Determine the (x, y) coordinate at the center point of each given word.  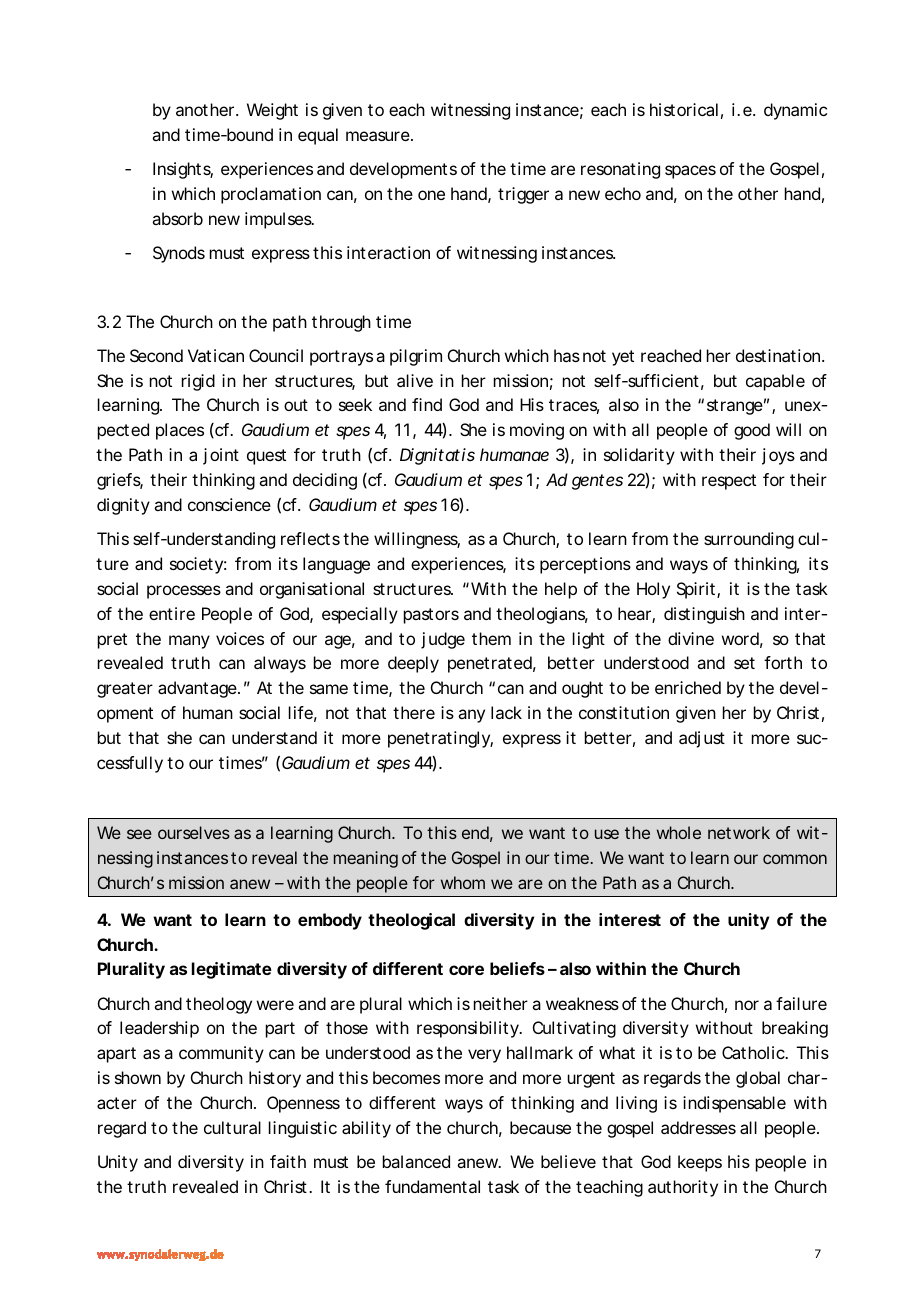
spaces (690, 172)
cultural (232, 1127)
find (427, 404)
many (189, 642)
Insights (183, 170)
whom (463, 882)
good (752, 431)
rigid (198, 382)
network (739, 832)
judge (443, 640)
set (744, 663)
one (431, 195)
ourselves (194, 832)
